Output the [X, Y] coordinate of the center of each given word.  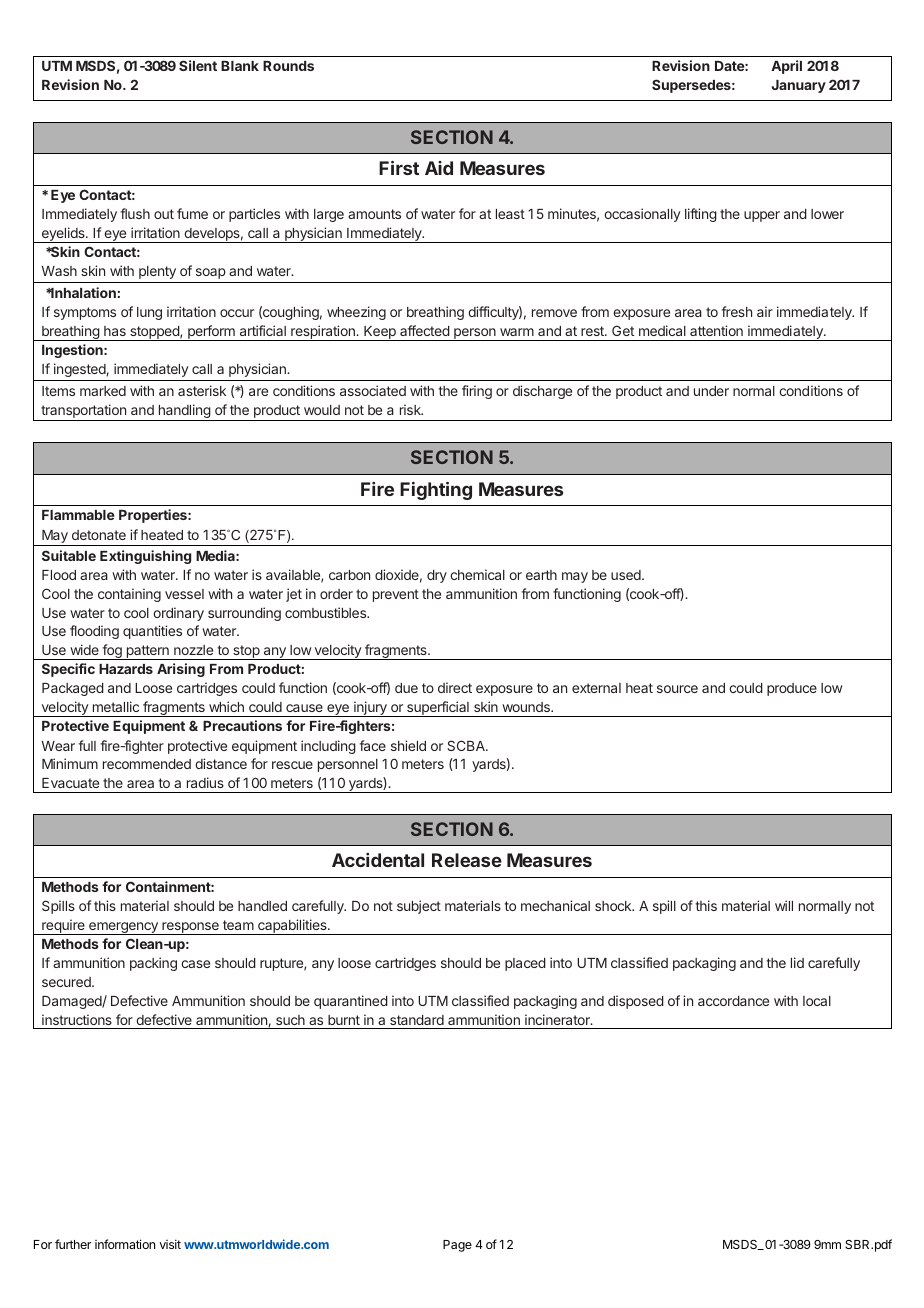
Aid [439, 168]
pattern [147, 652]
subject [419, 907]
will [784, 905]
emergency [123, 928]
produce [792, 689]
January [799, 86]
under [711, 391]
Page [457, 1246]
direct [455, 687]
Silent [198, 65]
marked [103, 391]
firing [477, 392]
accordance [733, 1001]
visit [170, 1244]
